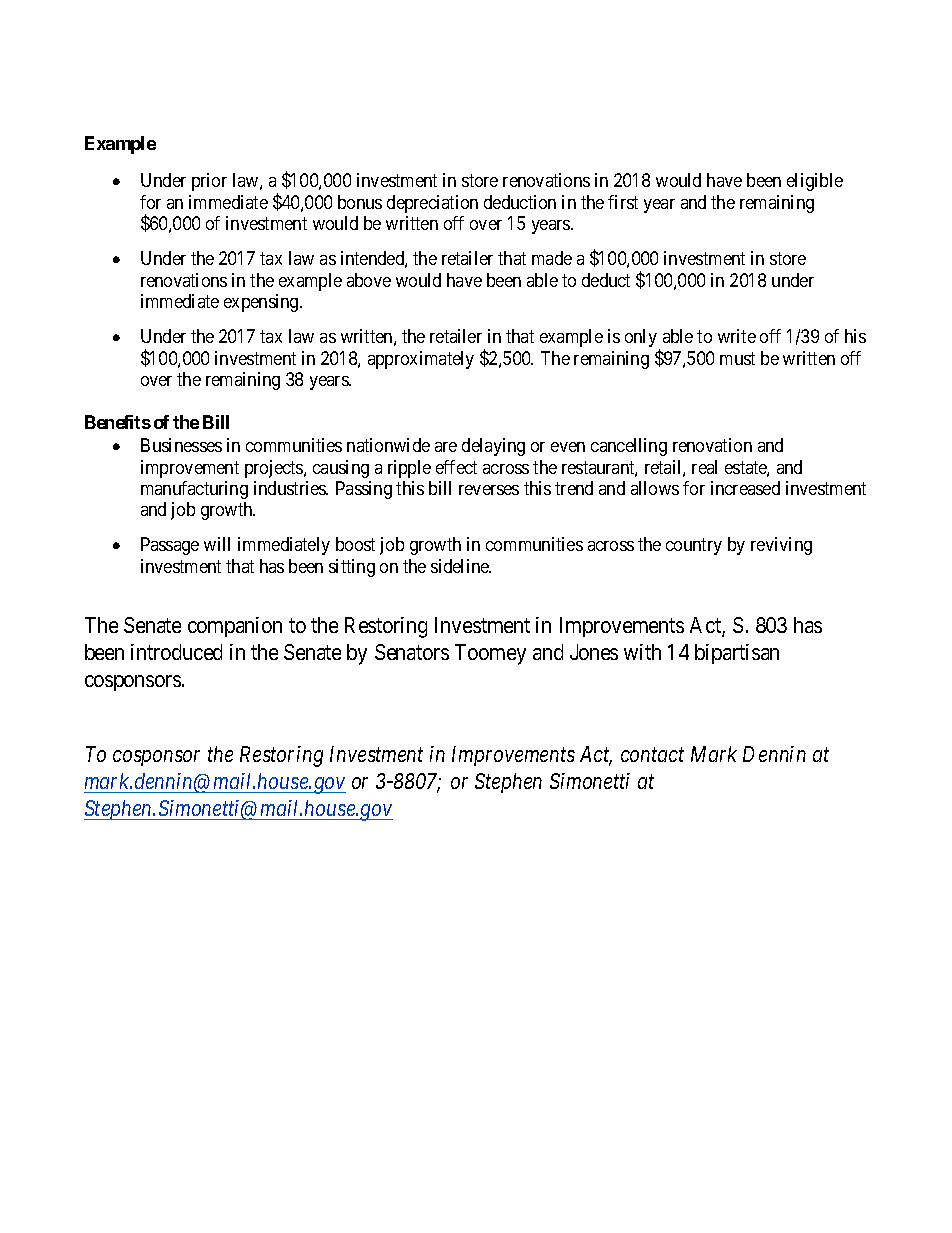 This screenshot has height=1233, width=952. I want to click on eligible, so click(815, 182).
